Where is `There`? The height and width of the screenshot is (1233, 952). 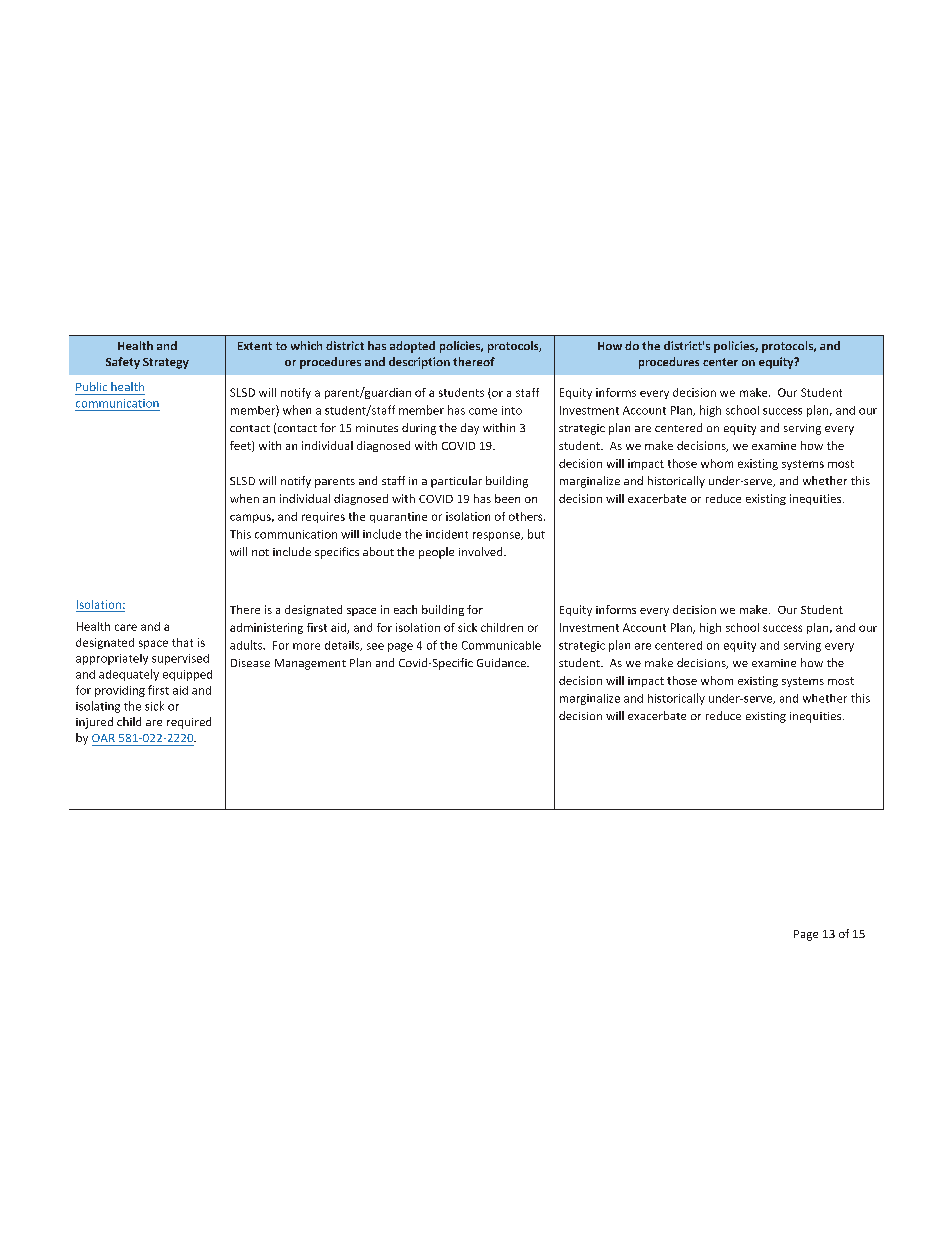
There is located at coordinates (245, 609).
